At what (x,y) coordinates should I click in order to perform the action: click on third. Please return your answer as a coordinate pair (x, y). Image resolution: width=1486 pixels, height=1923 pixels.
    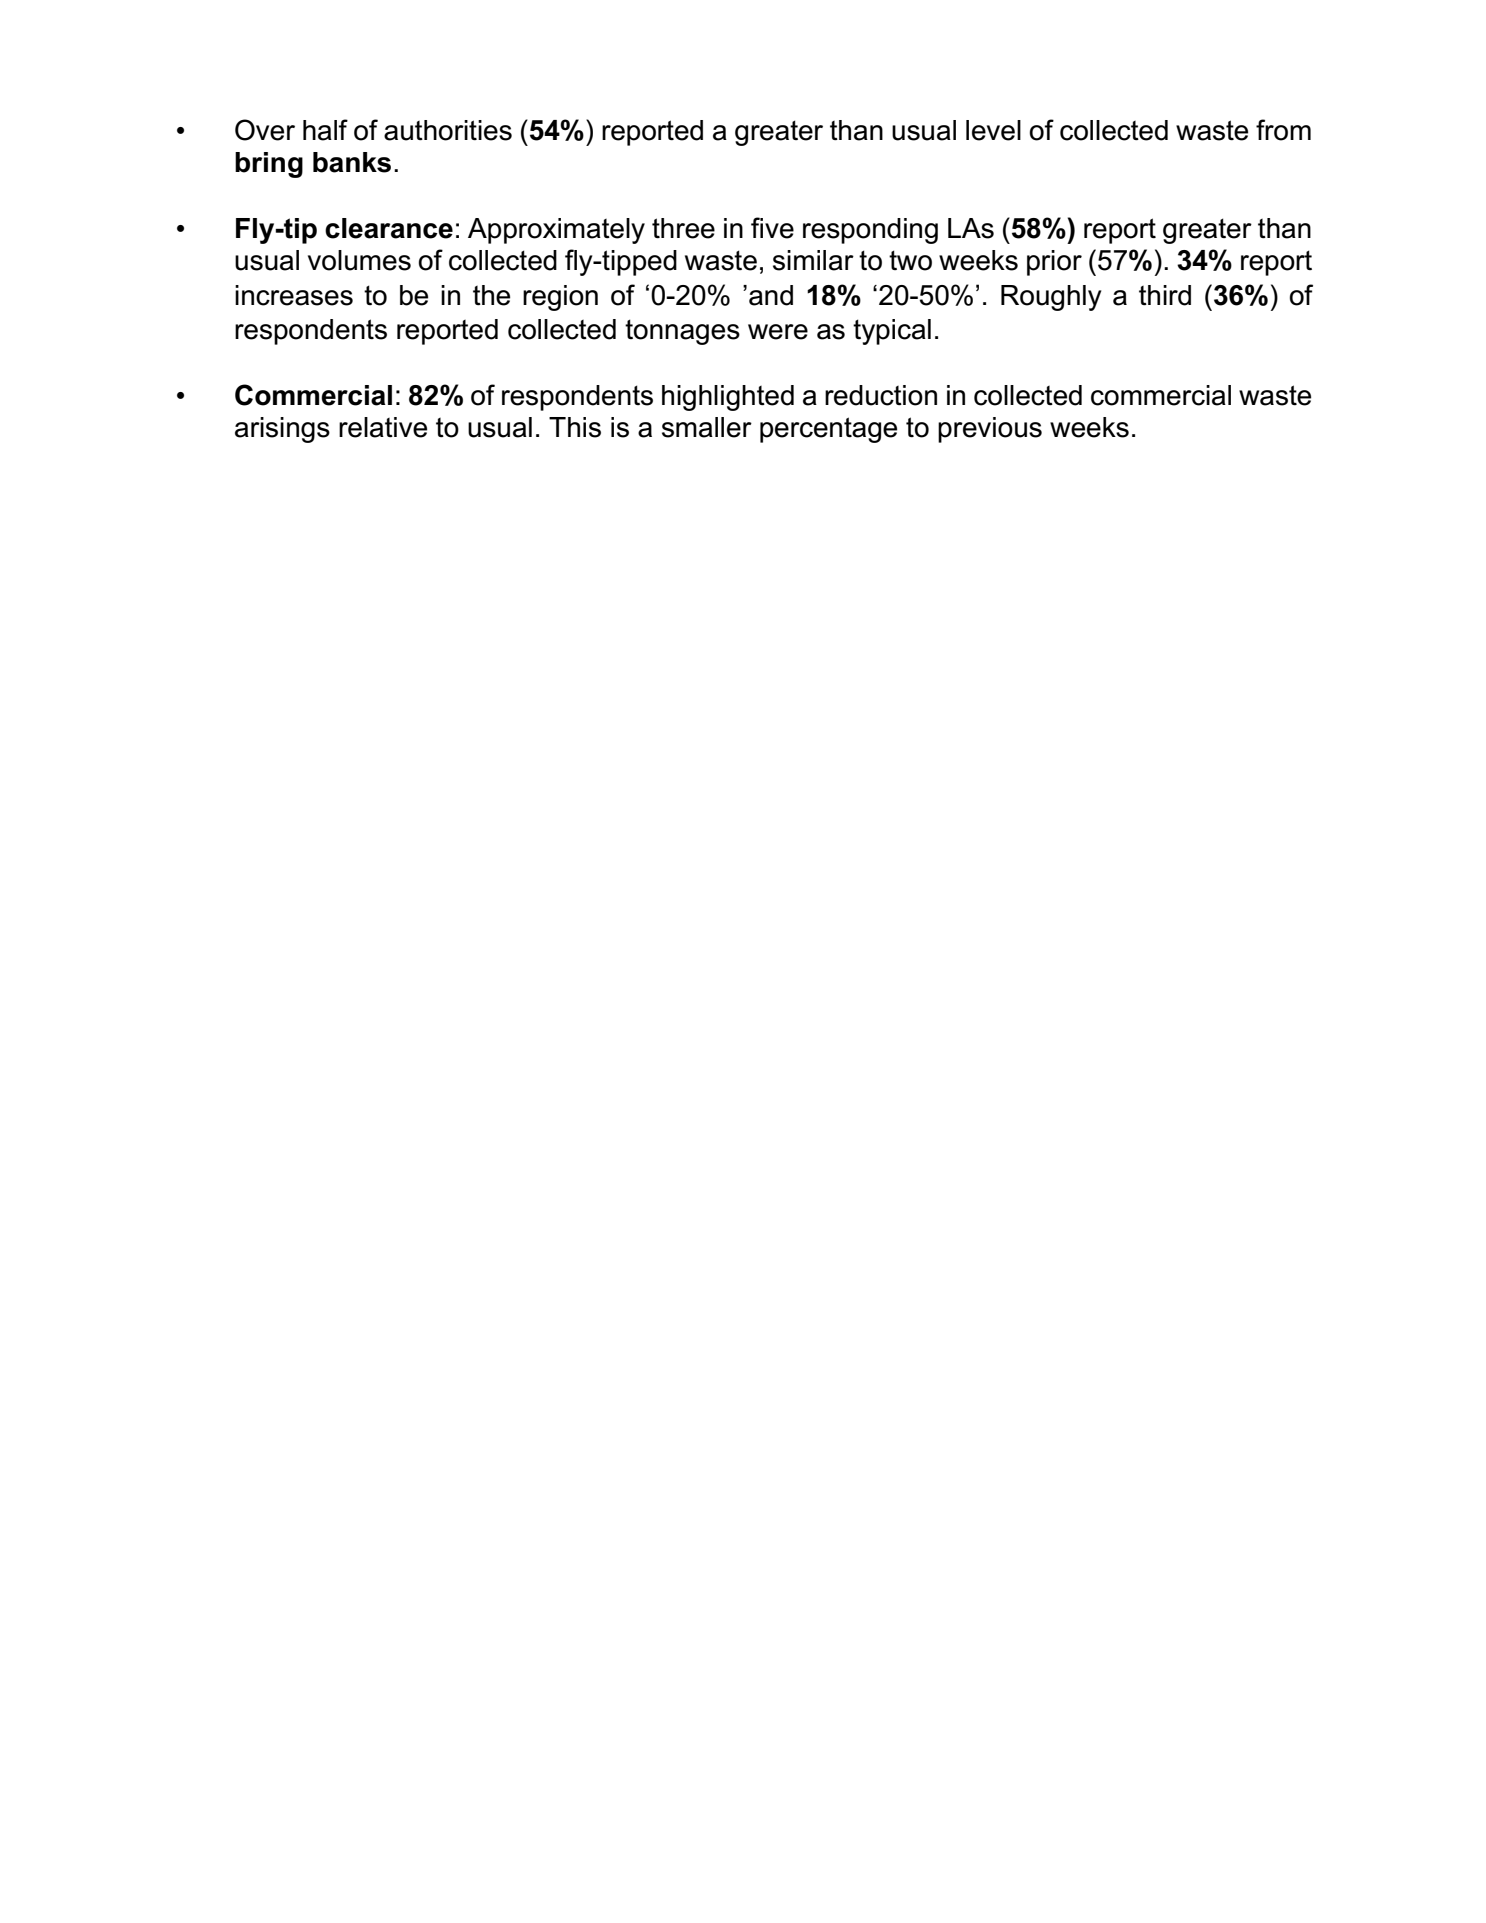
    Looking at the image, I should click on (1165, 295).
